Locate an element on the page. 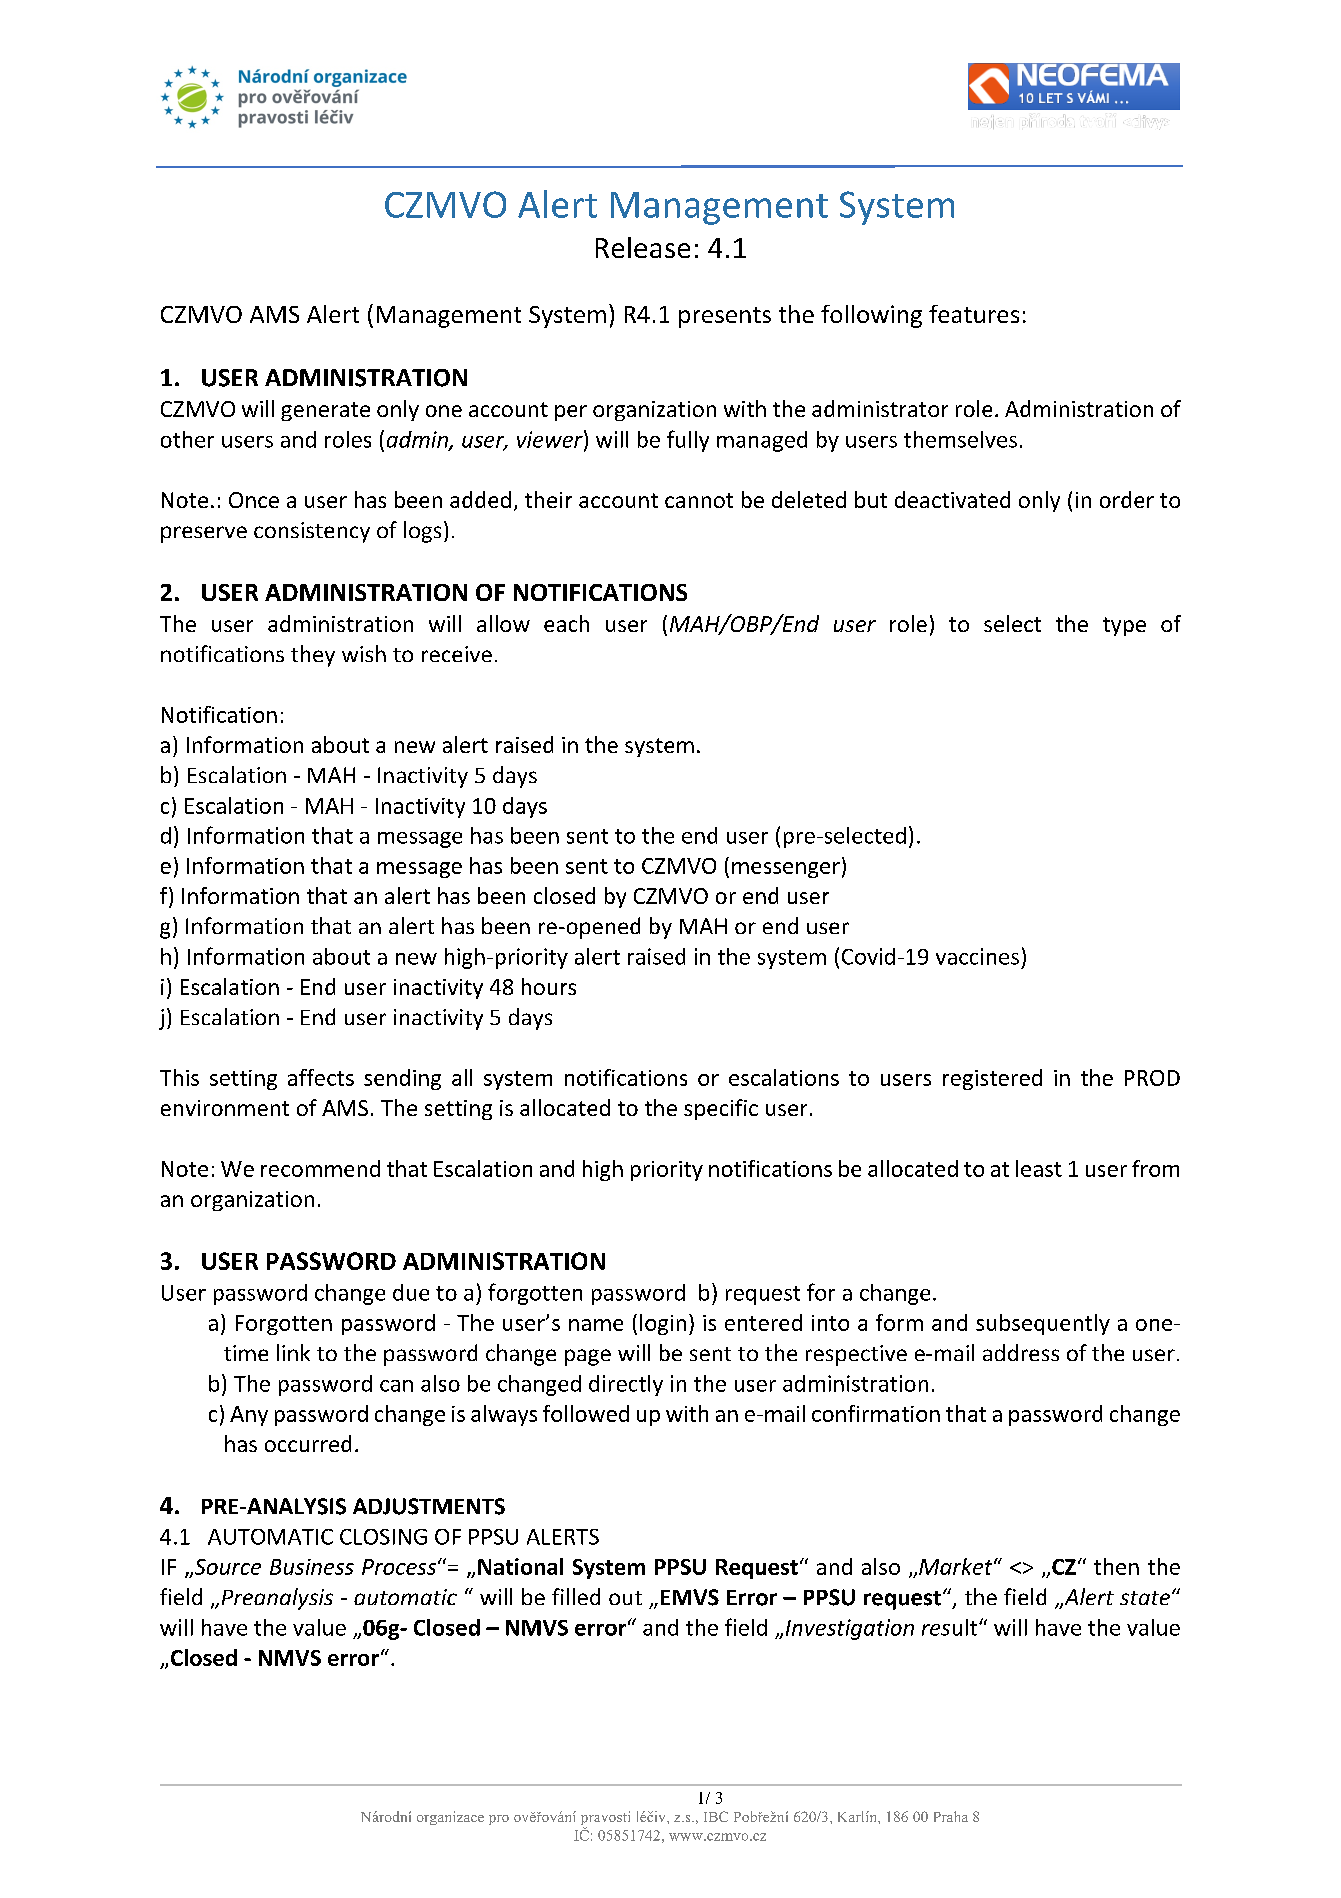  they is located at coordinates (313, 656).
